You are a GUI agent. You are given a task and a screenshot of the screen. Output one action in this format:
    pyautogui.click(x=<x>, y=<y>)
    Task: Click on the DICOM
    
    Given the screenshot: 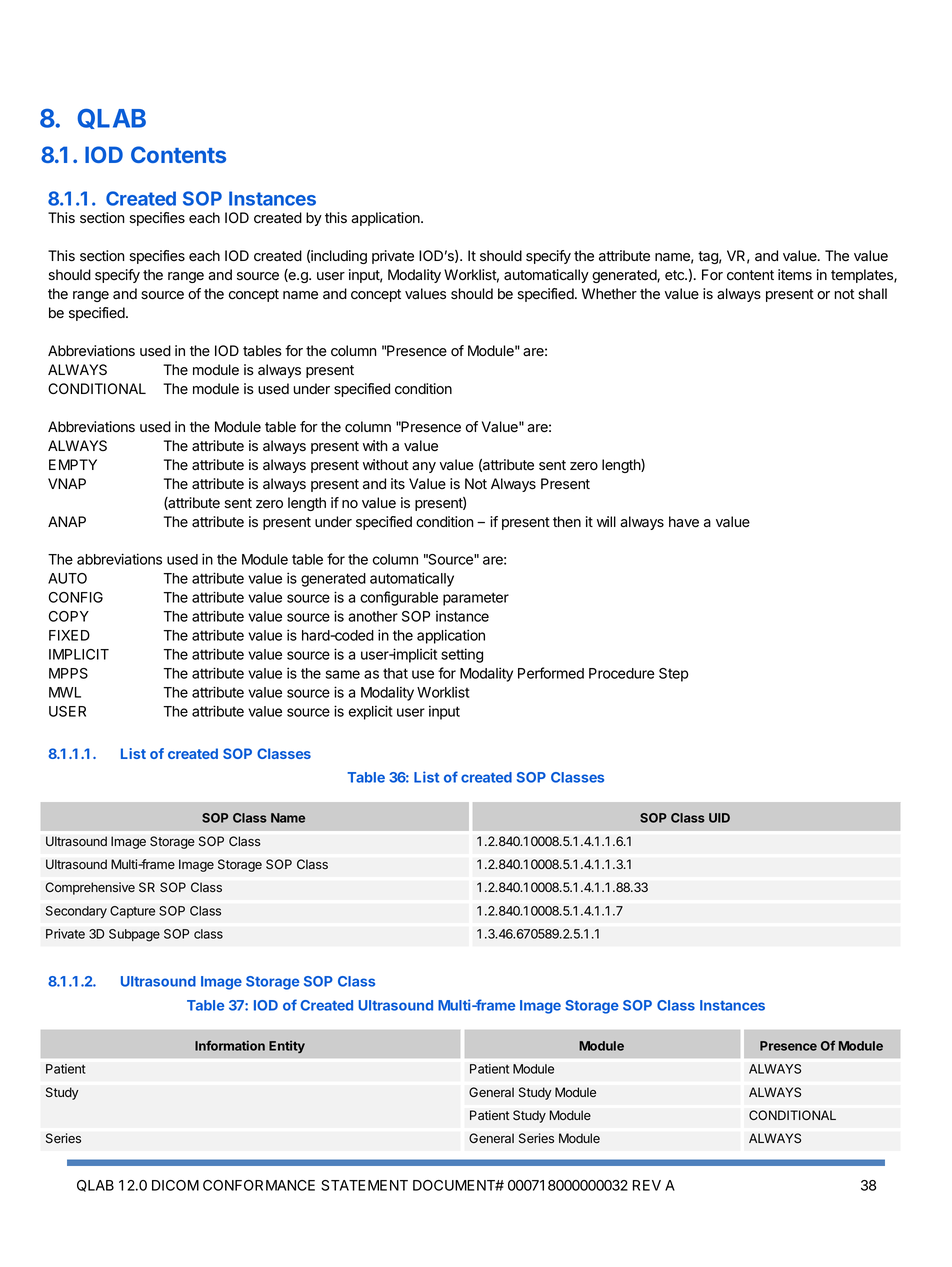 What is the action you would take?
    pyautogui.click(x=175, y=1185)
